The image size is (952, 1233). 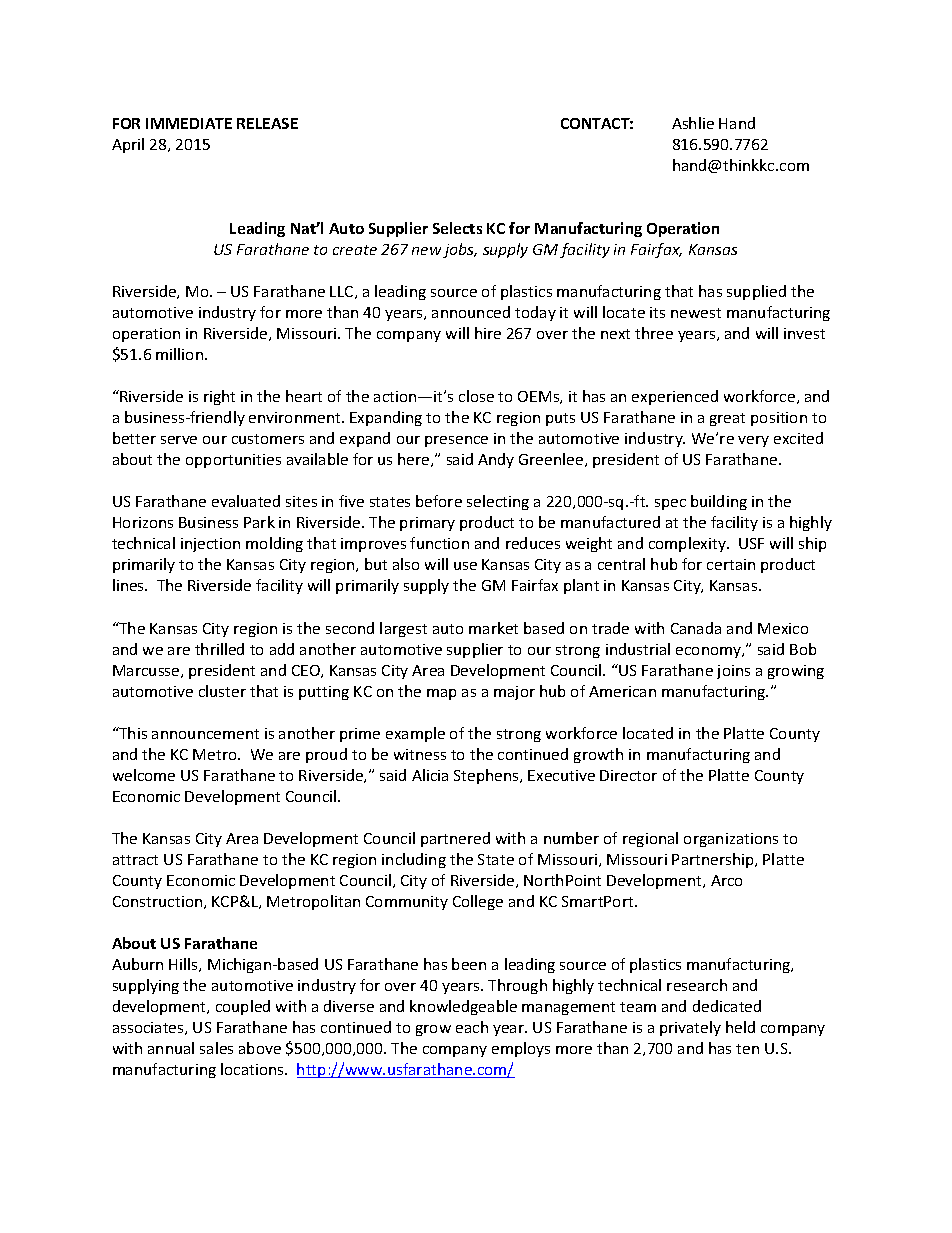 I want to click on certain, so click(x=731, y=564).
